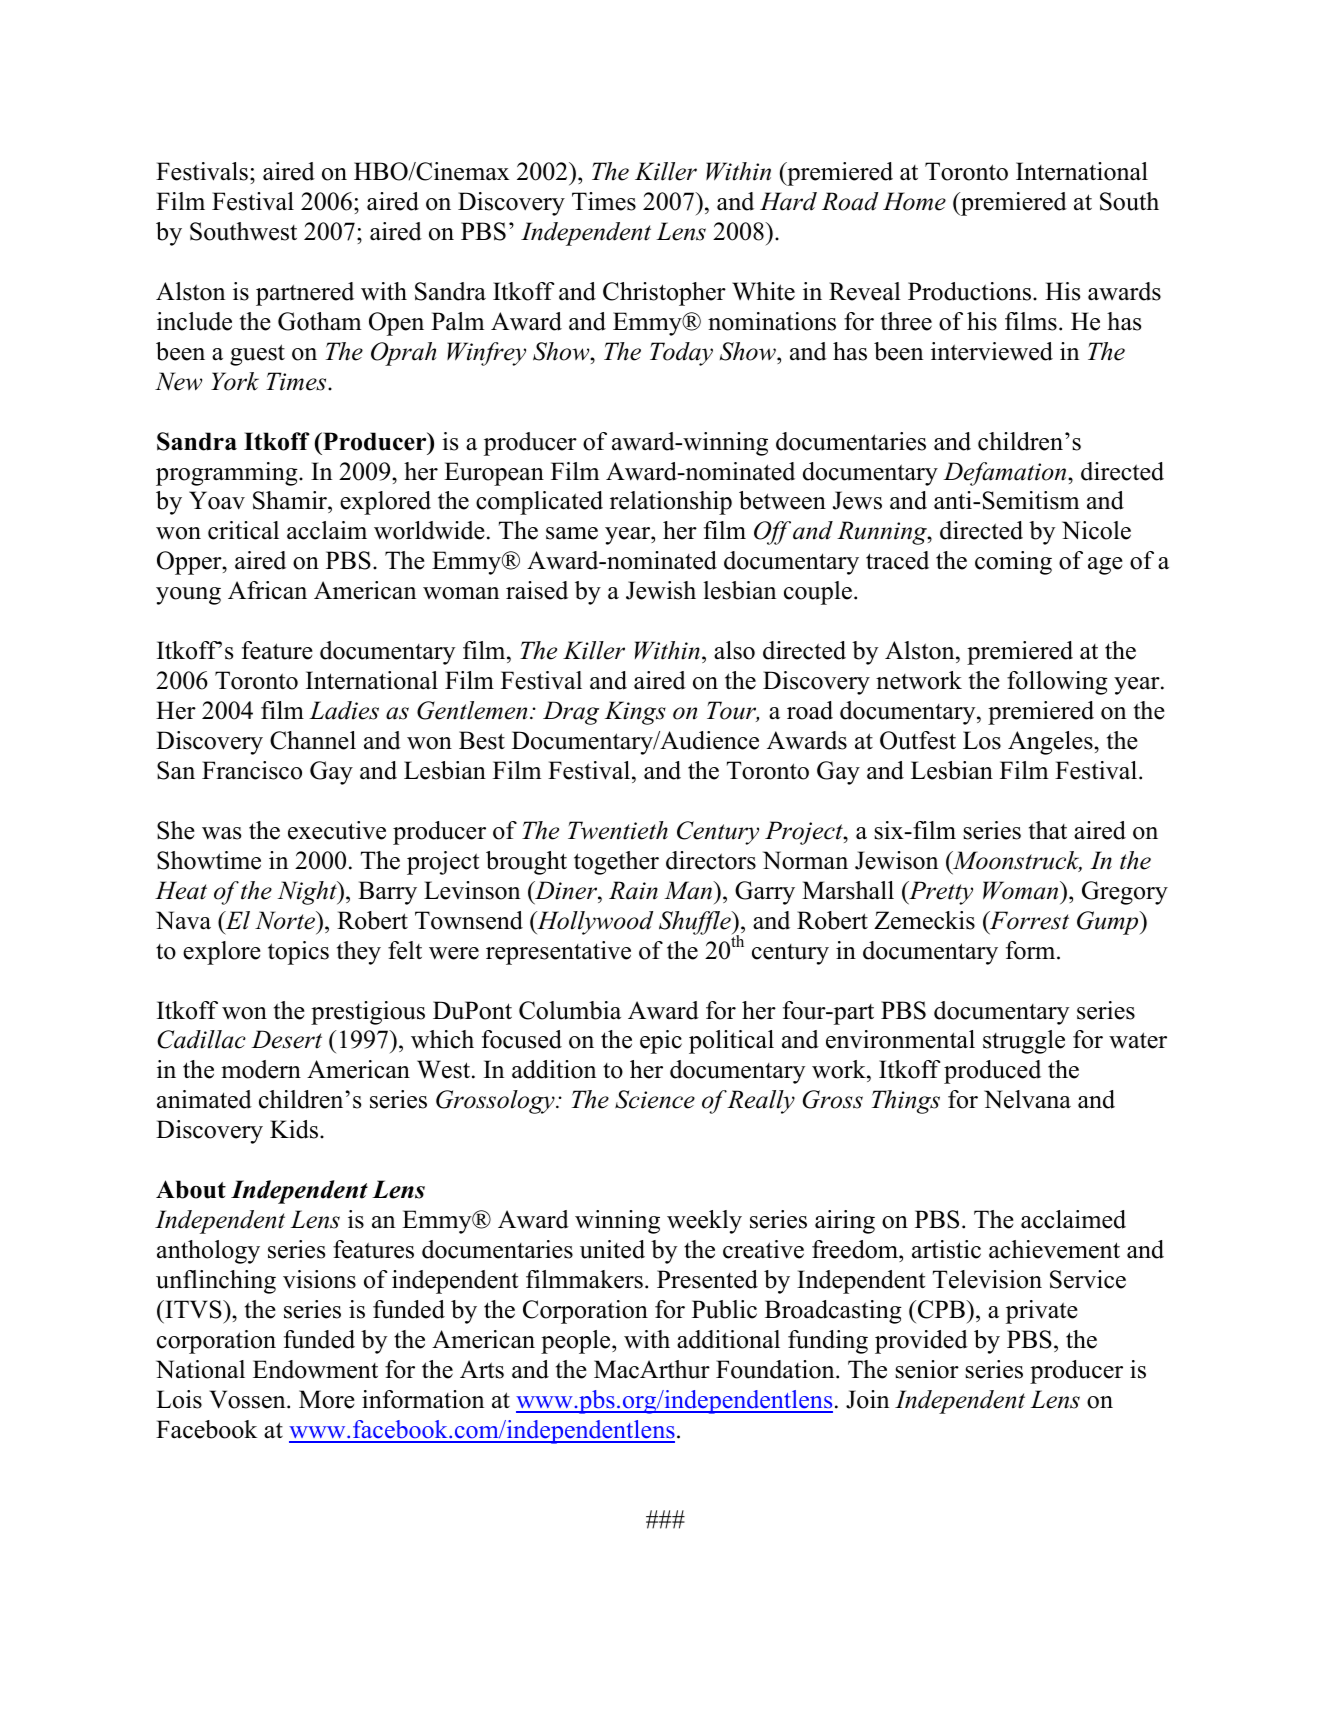  What do you see at coordinates (1048, 830) in the image?
I see `that` at bounding box center [1048, 830].
